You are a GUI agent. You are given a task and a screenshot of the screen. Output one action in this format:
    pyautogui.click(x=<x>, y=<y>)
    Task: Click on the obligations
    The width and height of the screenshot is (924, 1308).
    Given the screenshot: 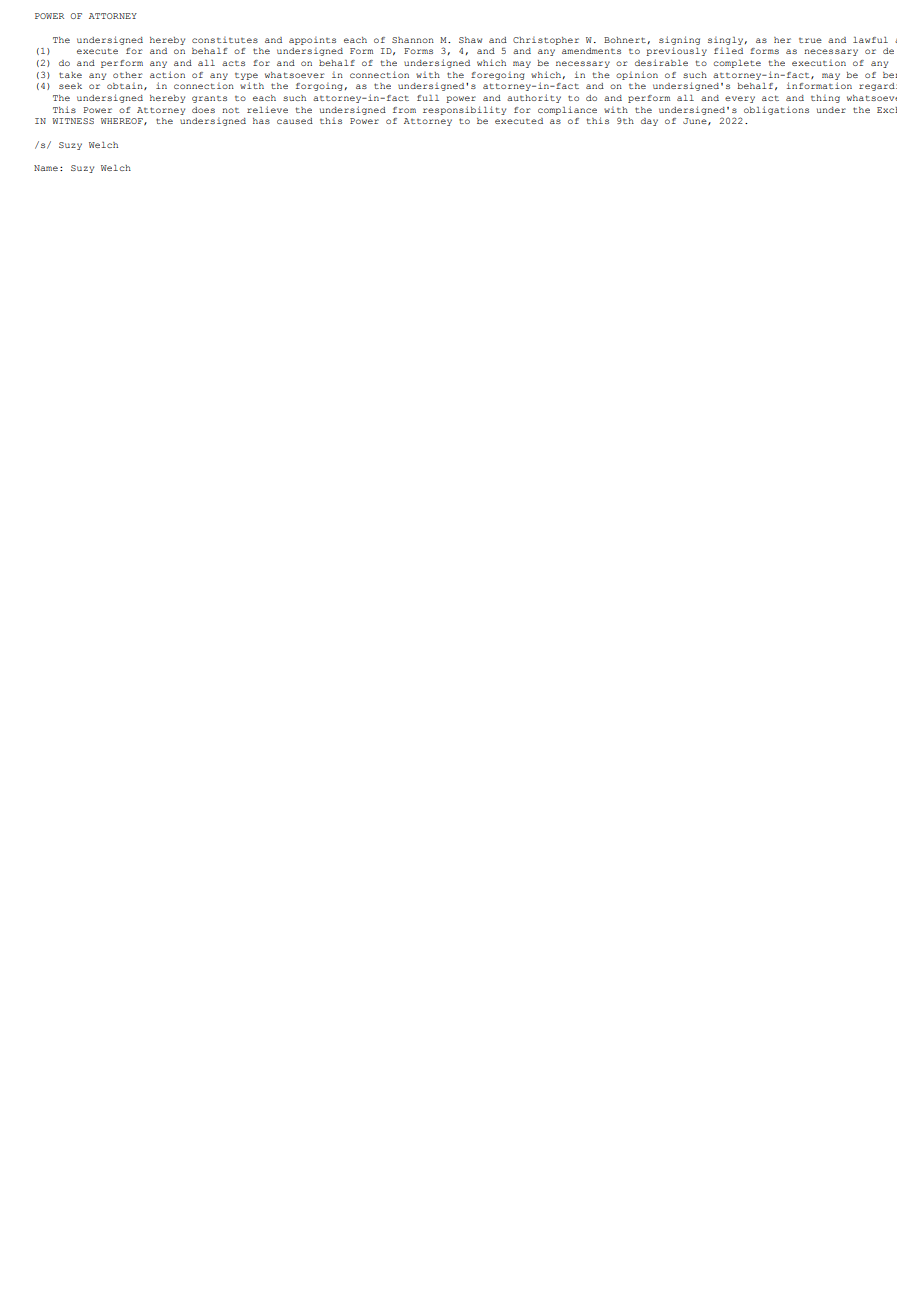 What is the action you would take?
    pyautogui.click(x=776, y=110)
